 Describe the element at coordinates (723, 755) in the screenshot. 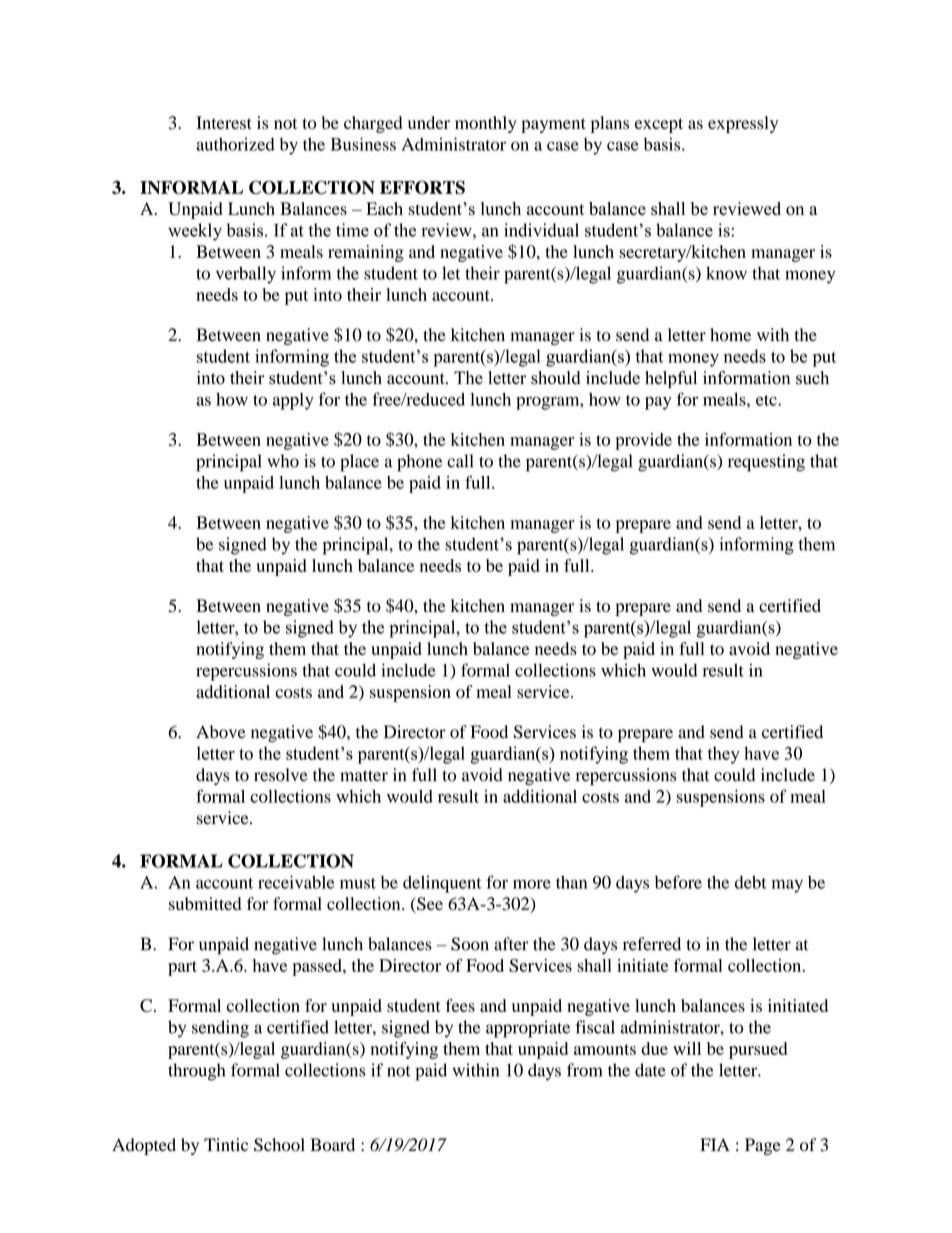

I see `they` at that location.
